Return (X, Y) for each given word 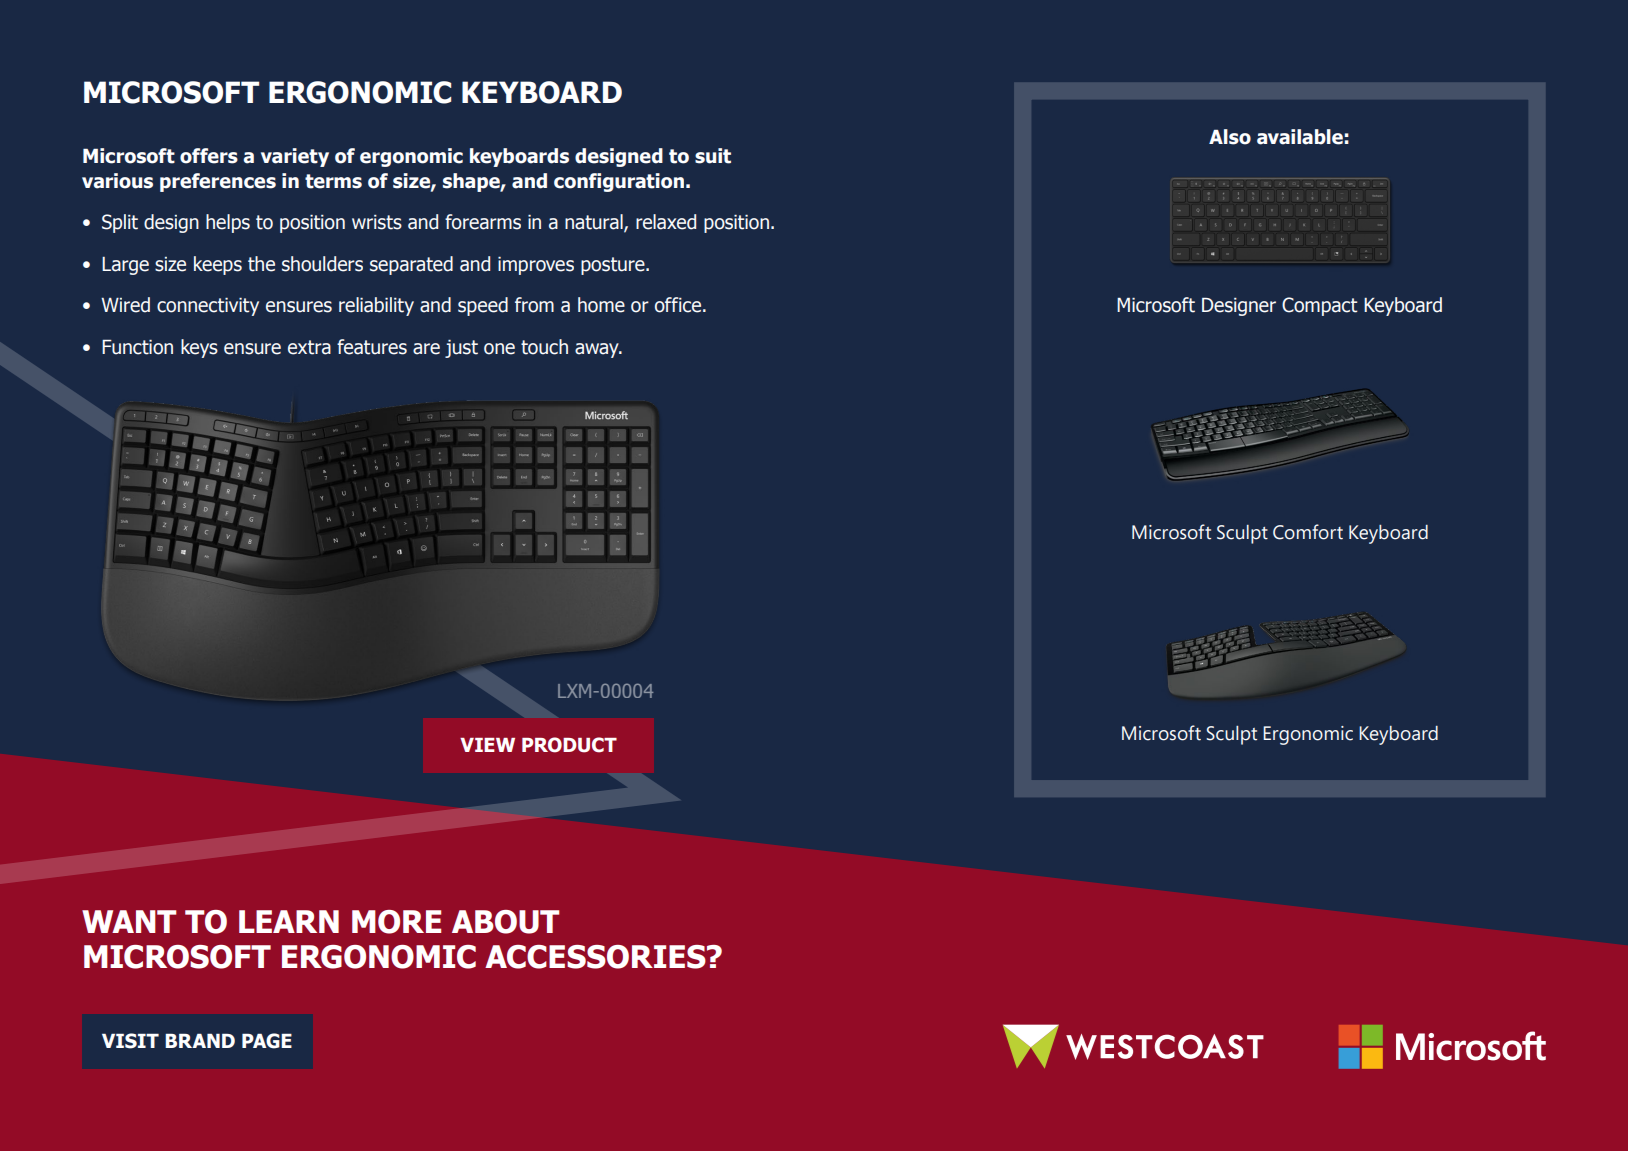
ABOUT (506, 922)
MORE (396, 922)
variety (295, 157)
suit (713, 156)
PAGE (267, 1041)
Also (1230, 137)
